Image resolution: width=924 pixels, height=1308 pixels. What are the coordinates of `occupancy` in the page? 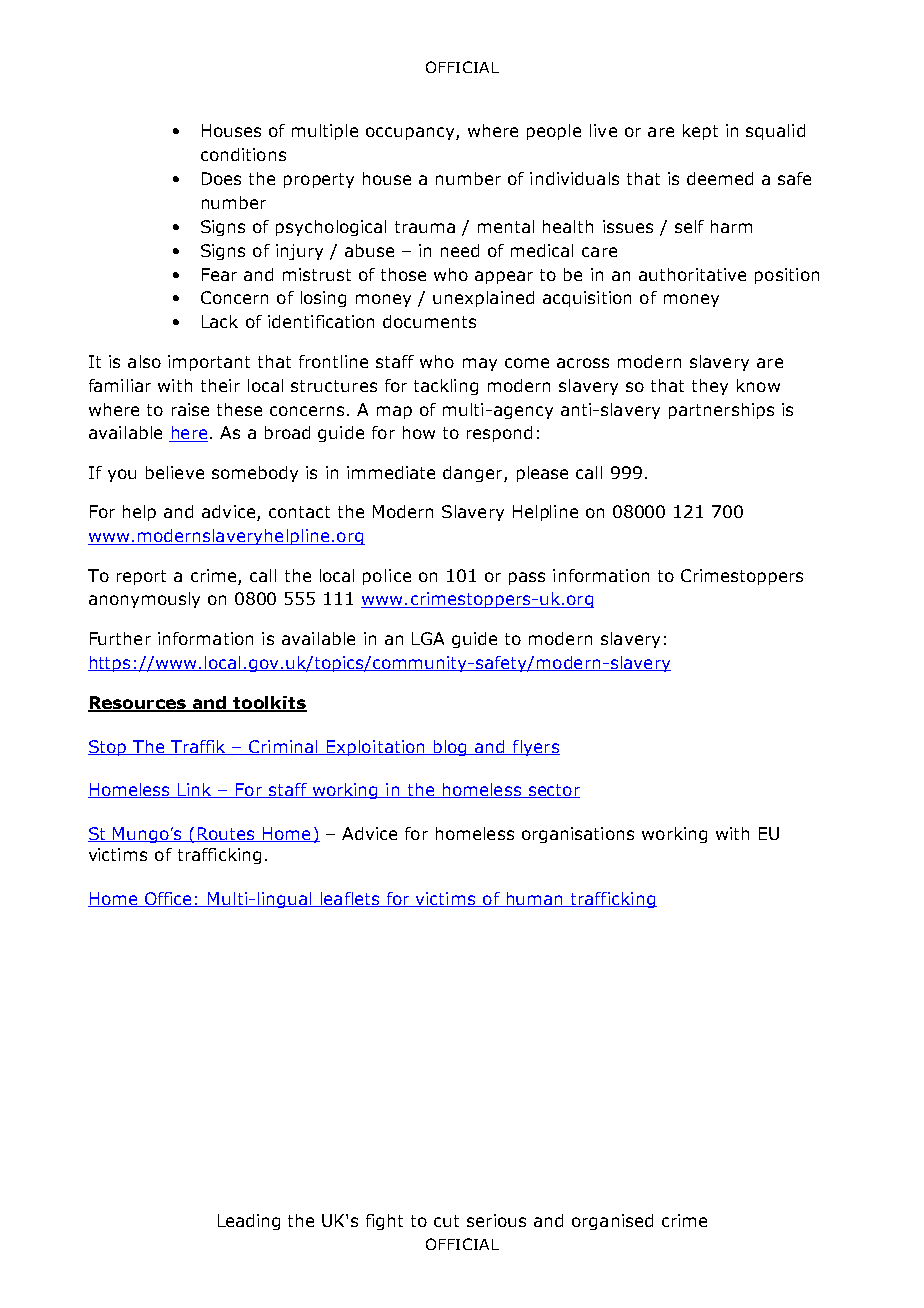 It's located at (411, 133).
